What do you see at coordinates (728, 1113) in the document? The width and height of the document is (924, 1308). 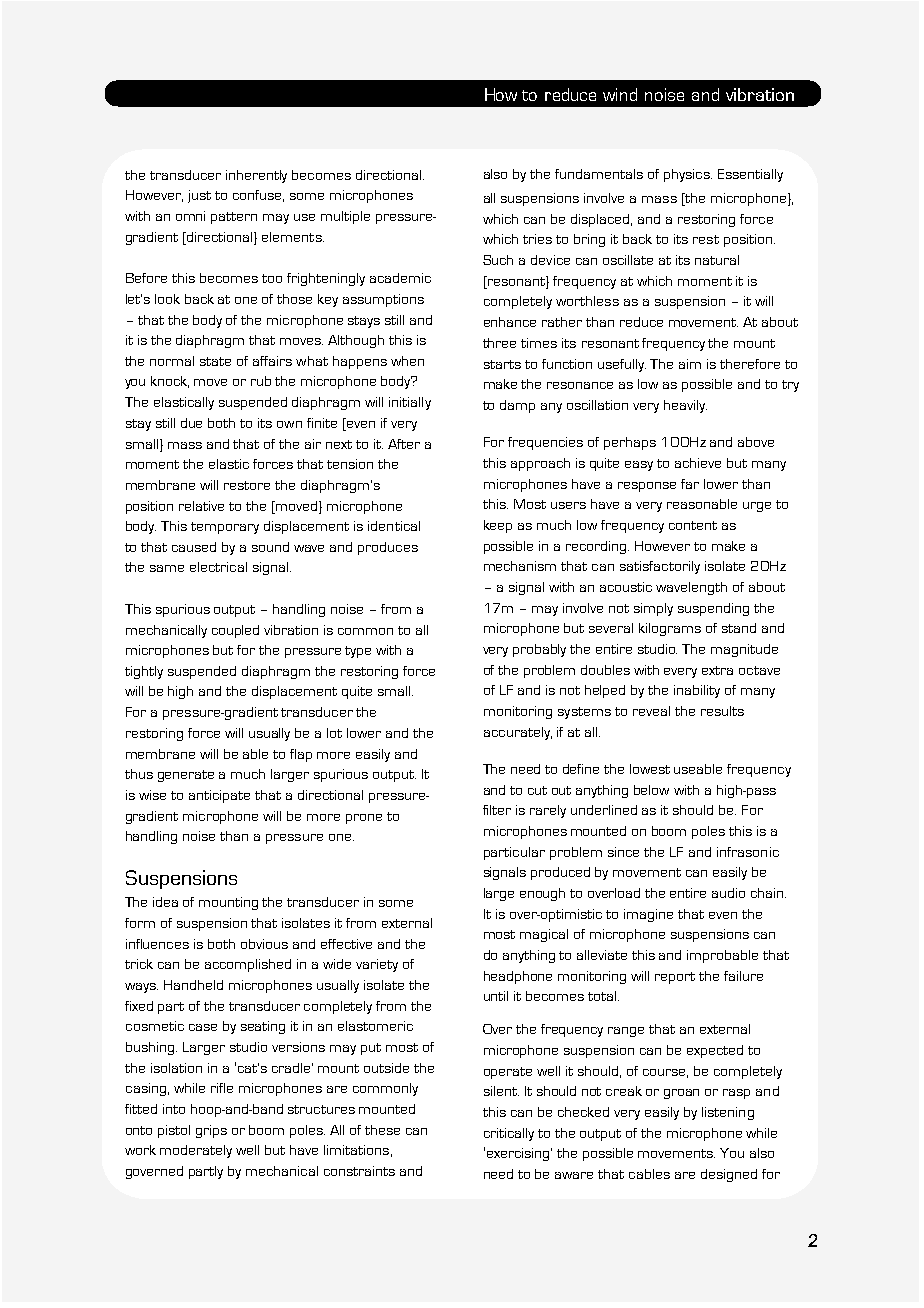 I see `listening` at bounding box center [728, 1113].
